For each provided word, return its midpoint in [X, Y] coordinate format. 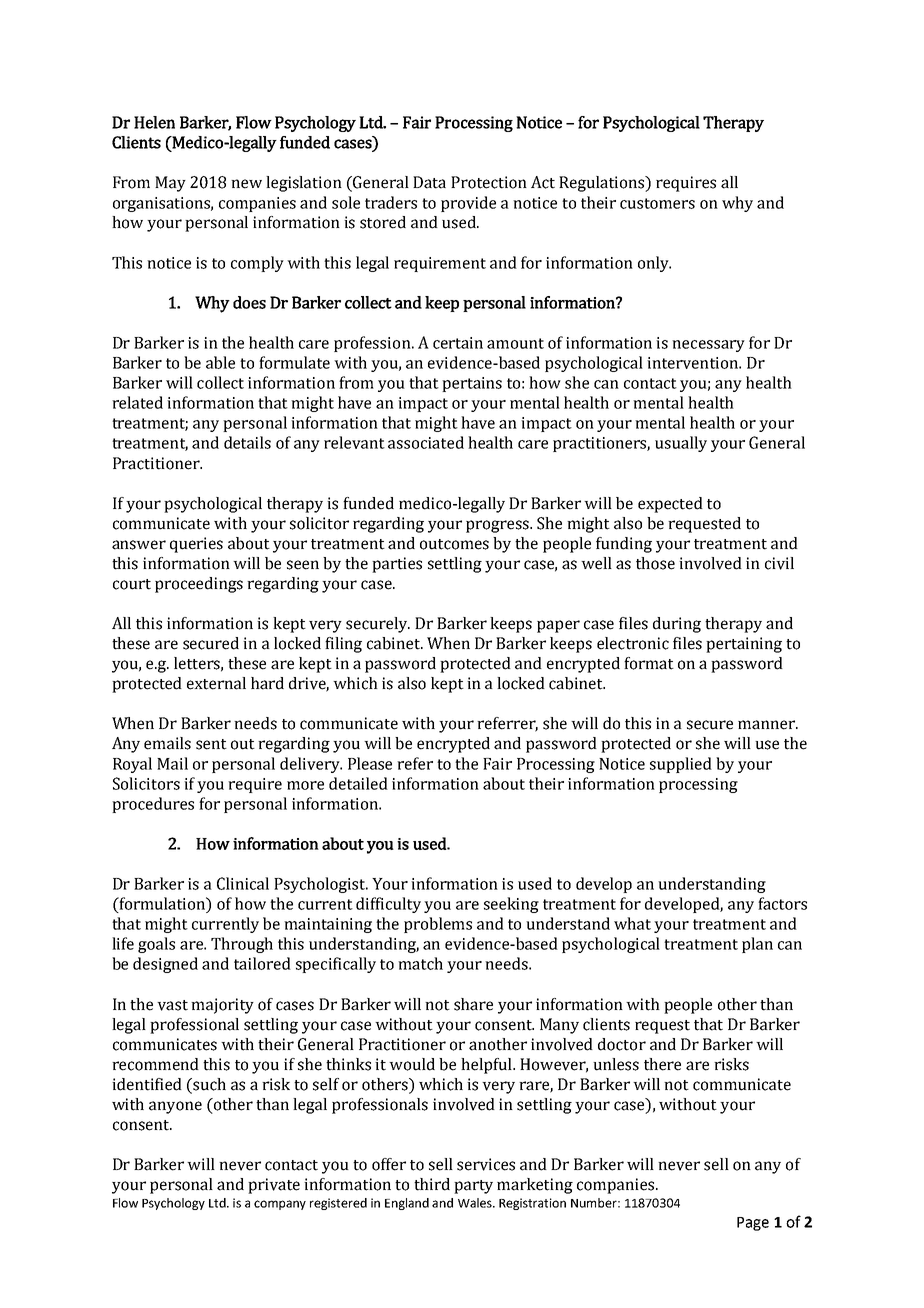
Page [753, 1224]
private [274, 1186]
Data [429, 182]
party [473, 1187]
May [170, 184]
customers [657, 203]
